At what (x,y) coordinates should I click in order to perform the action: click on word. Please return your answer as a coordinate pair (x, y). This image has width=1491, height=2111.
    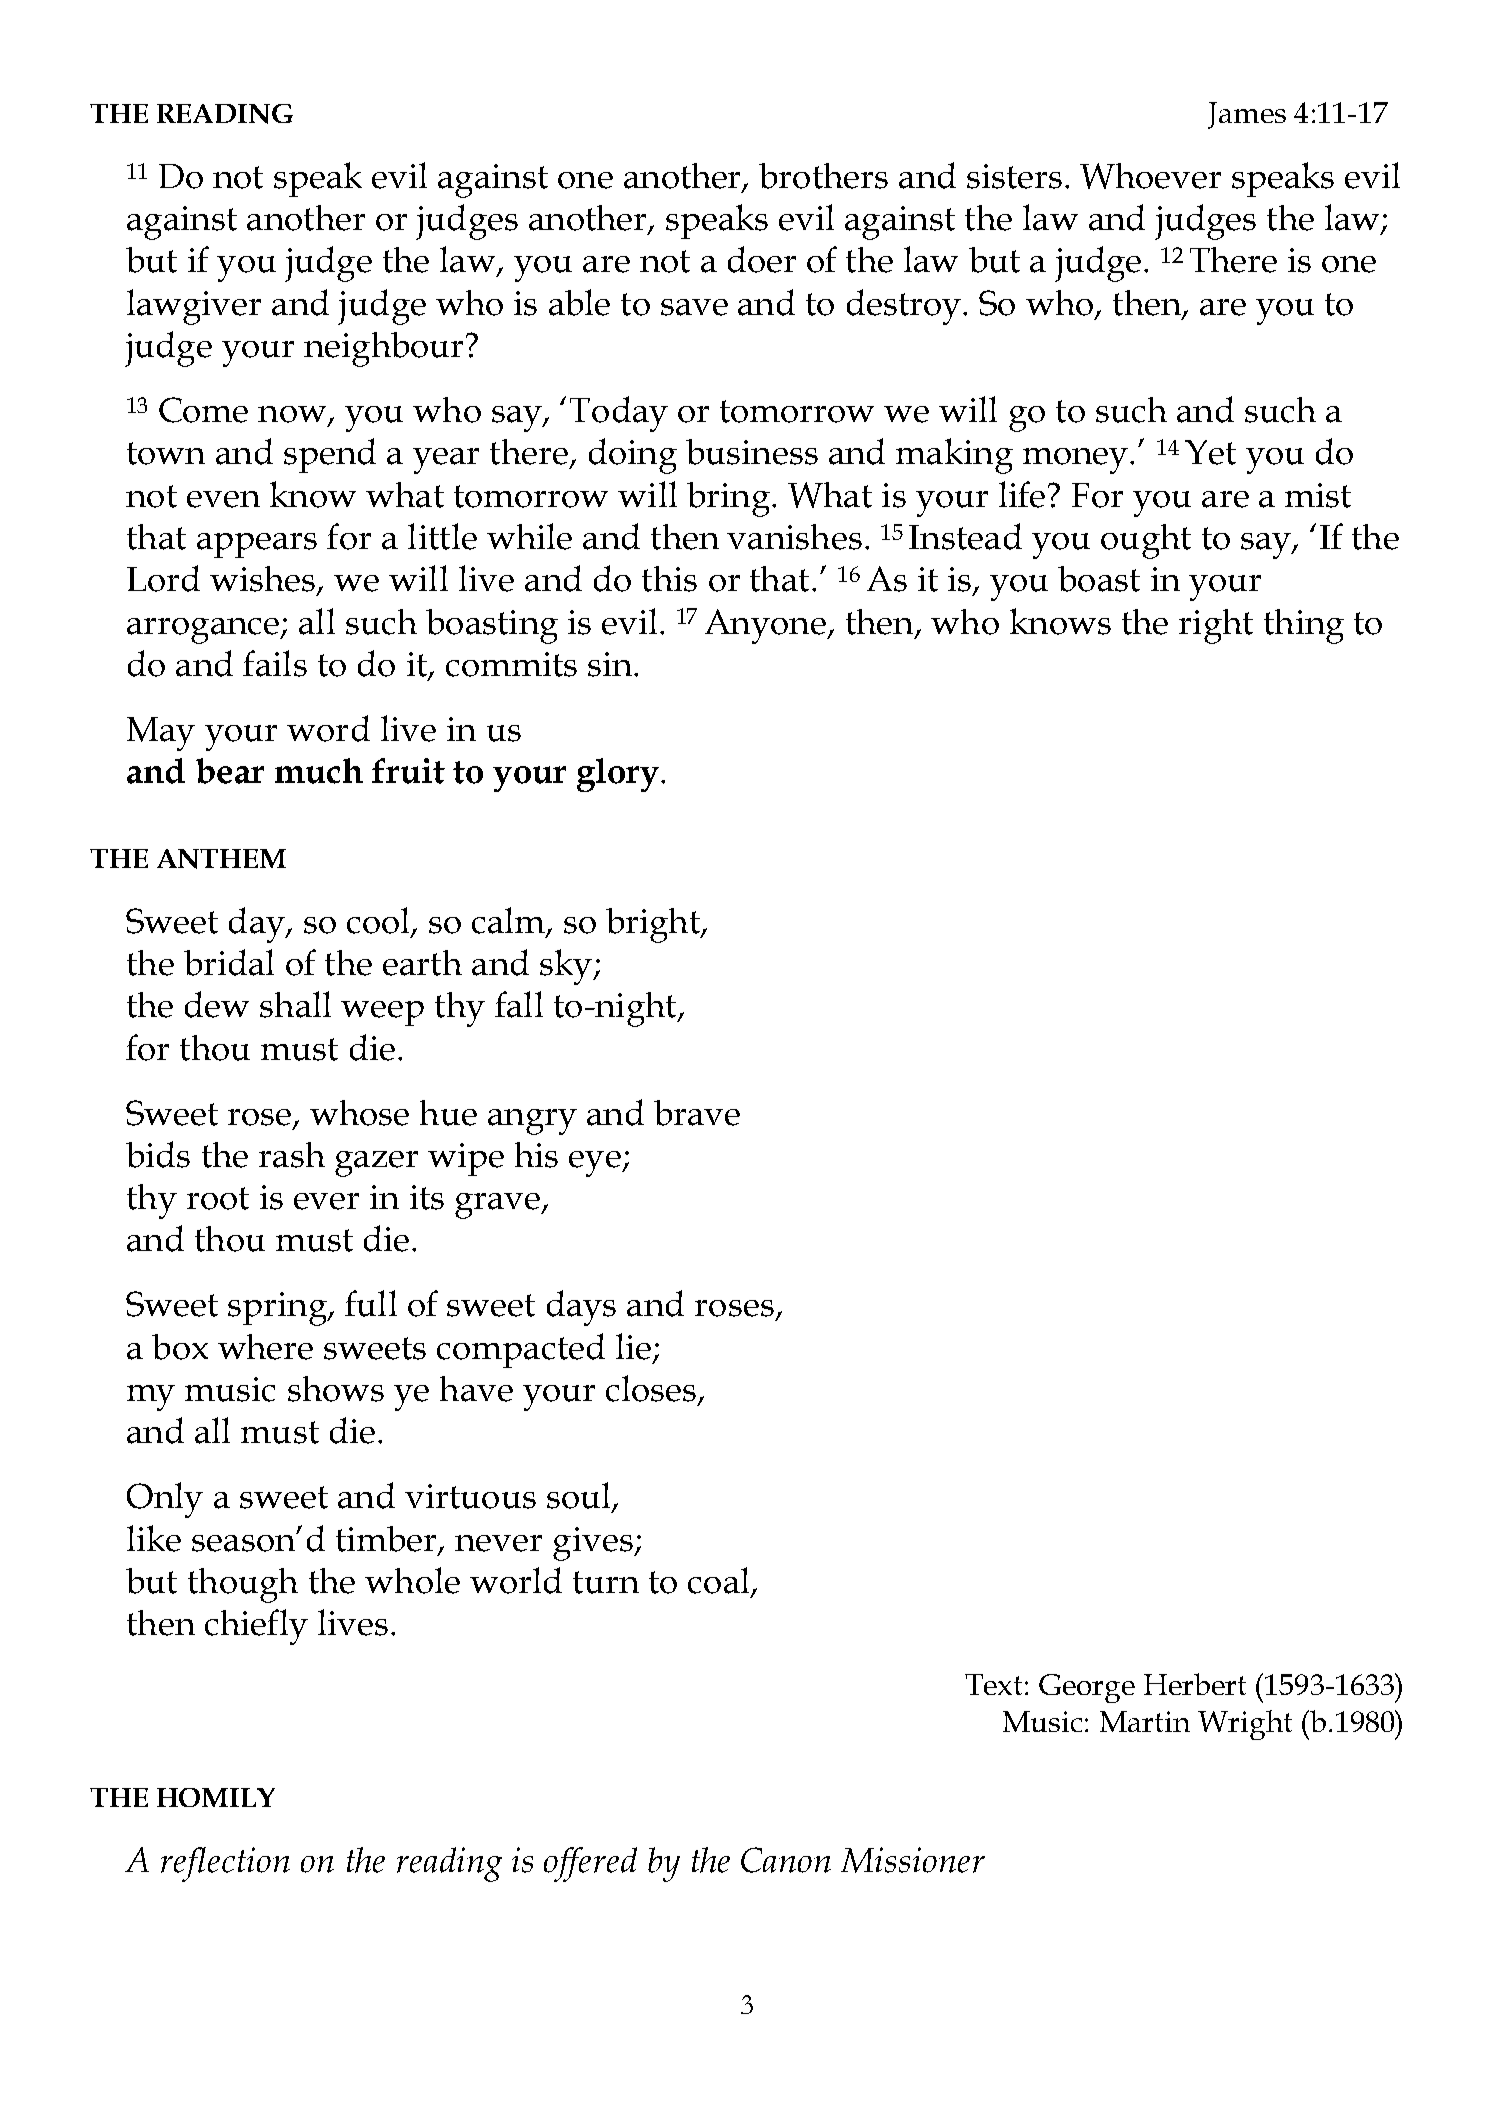
    Looking at the image, I should click on (328, 728).
